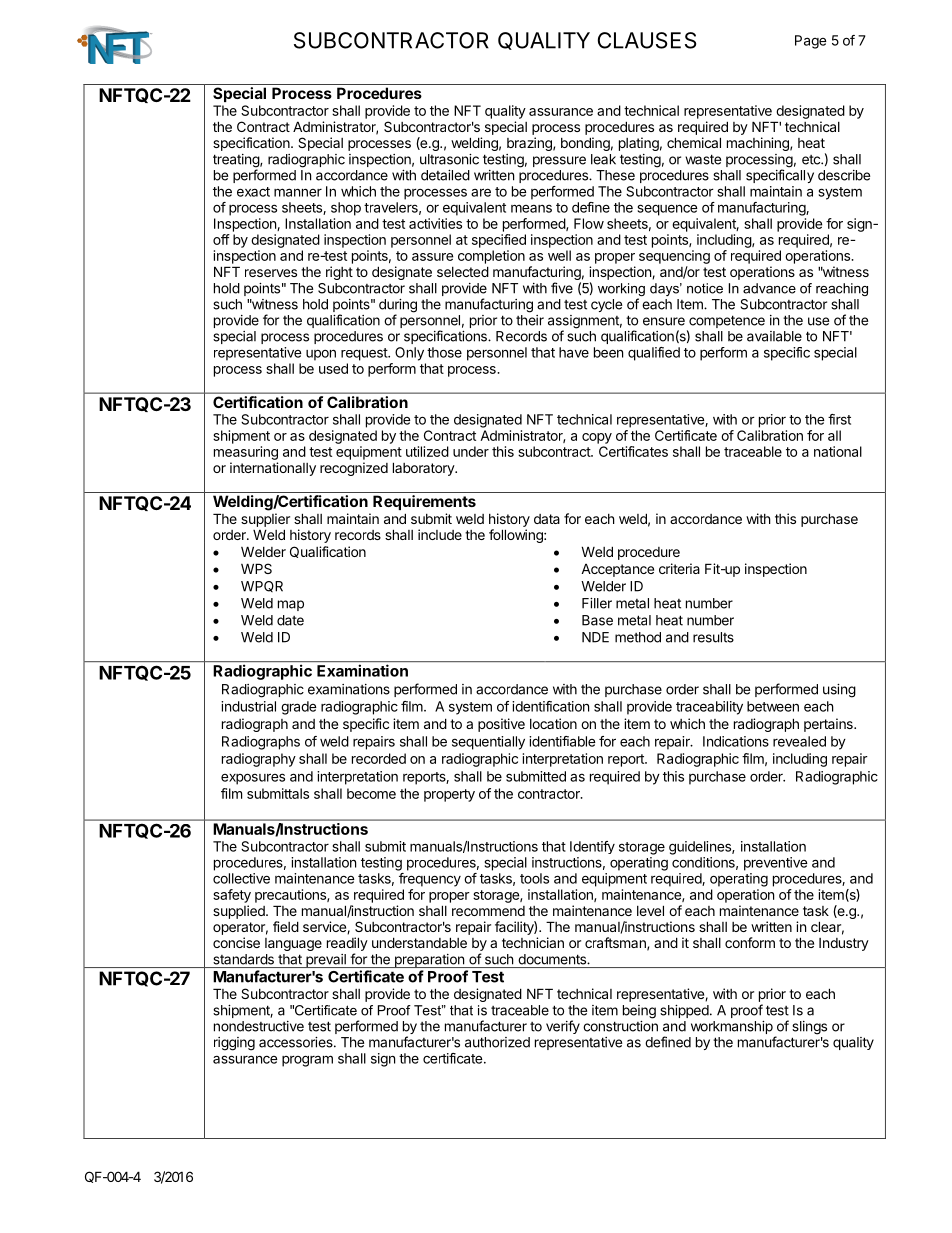  I want to click on criteria, so click(679, 568).
